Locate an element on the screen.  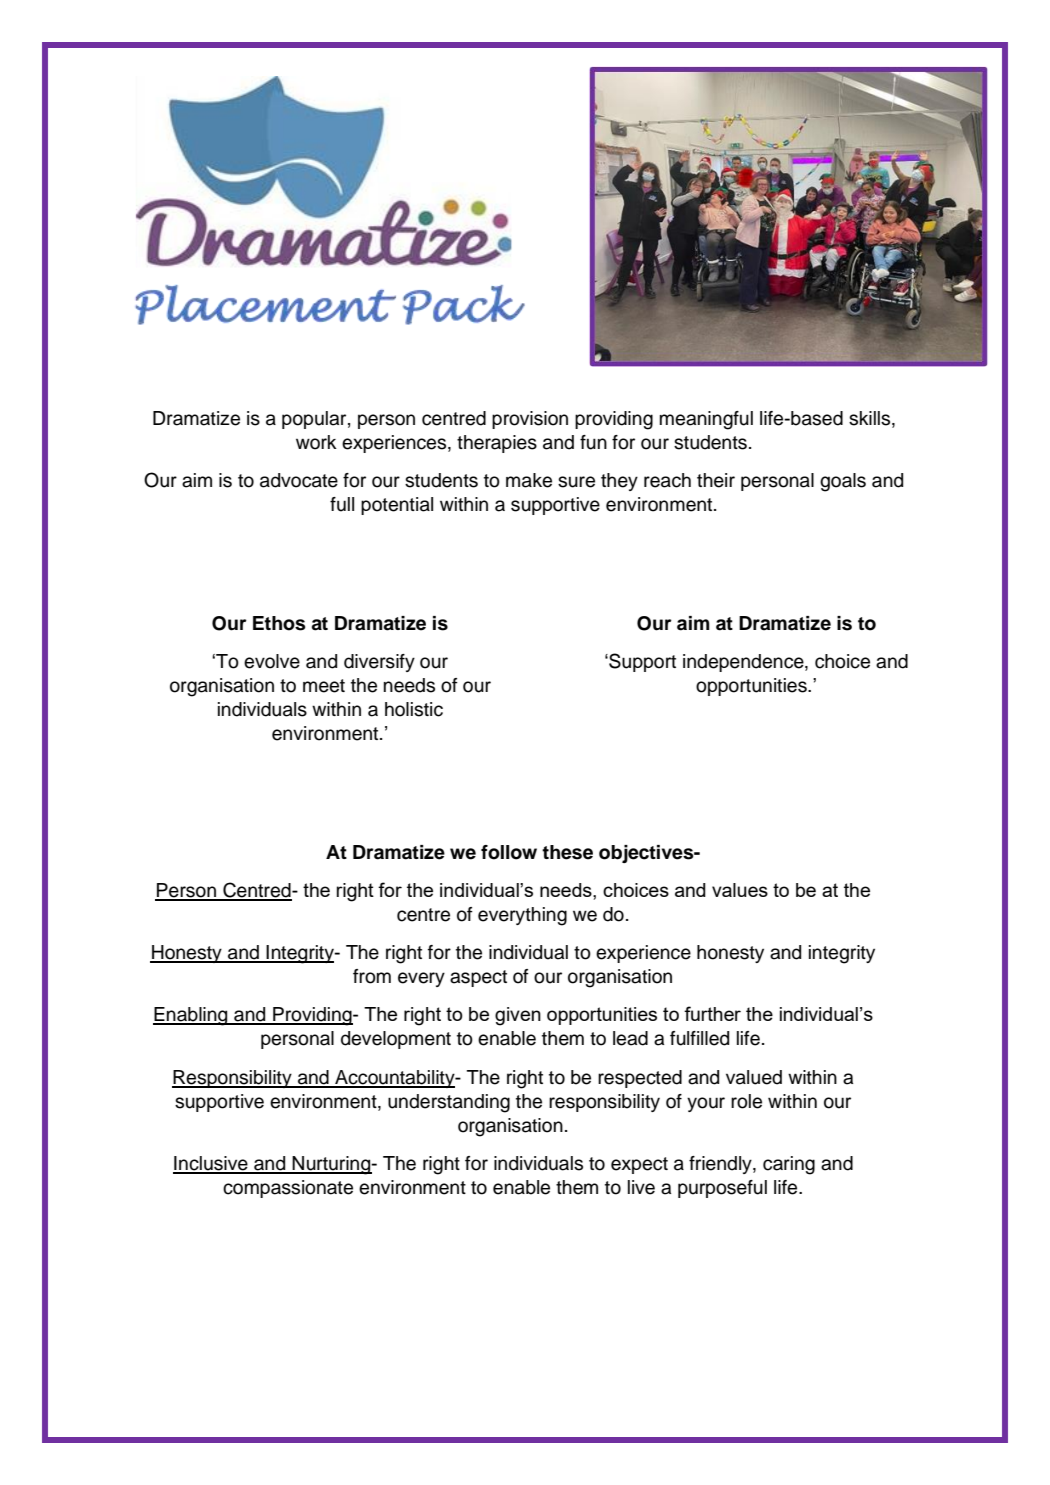
compassionate is located at coordinates (288, 1189).
